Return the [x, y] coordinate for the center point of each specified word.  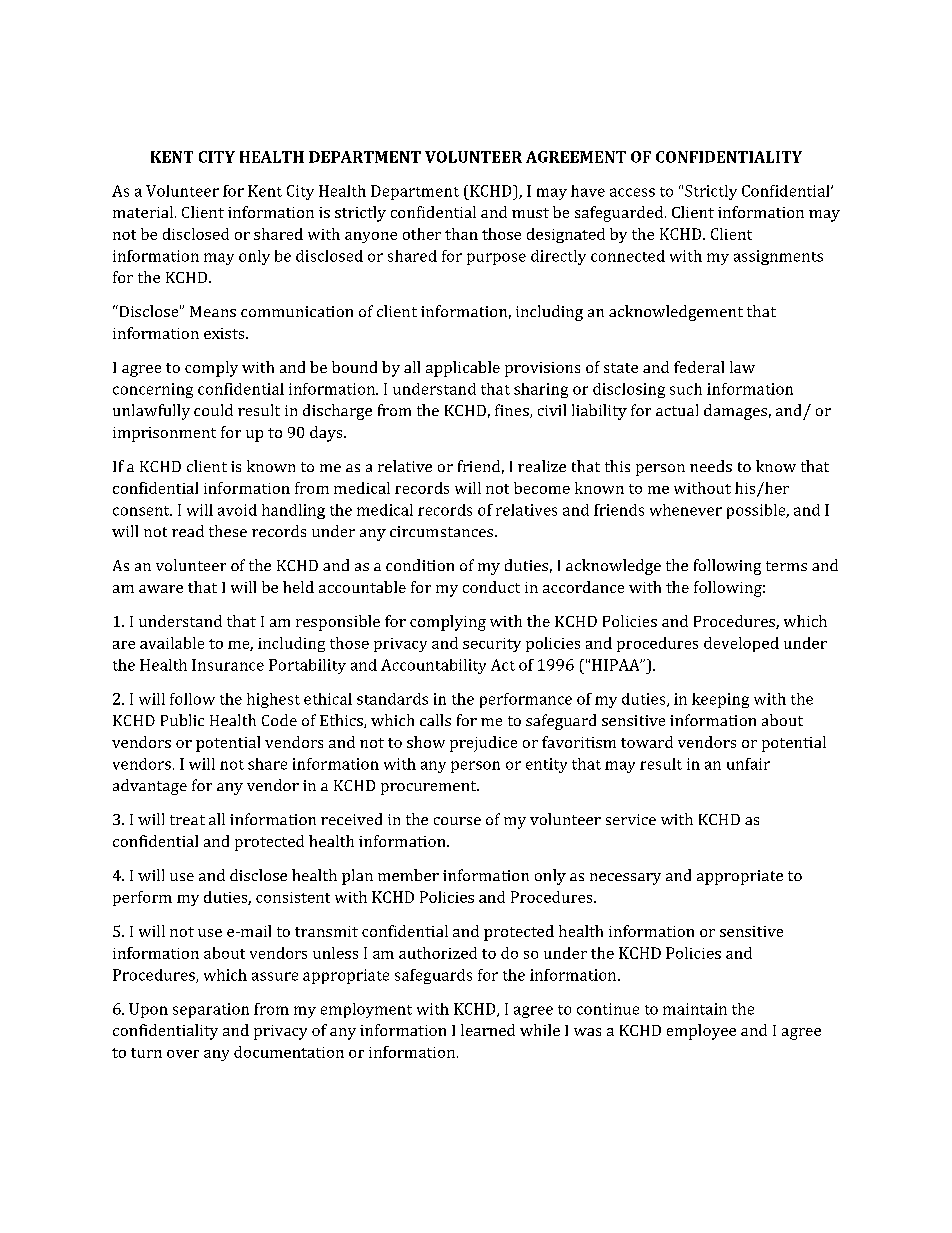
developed [741, 644]
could [213, 410]
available [172, 643]
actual [677, 410]
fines [513, 411]
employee [701, 1032]
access [632, 192]
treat [187, 820]
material [144, 212]
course [457, 821]
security [492, 645]
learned [488, 1030]
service [631, 819]
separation [211, 1010]
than [461, 234]
